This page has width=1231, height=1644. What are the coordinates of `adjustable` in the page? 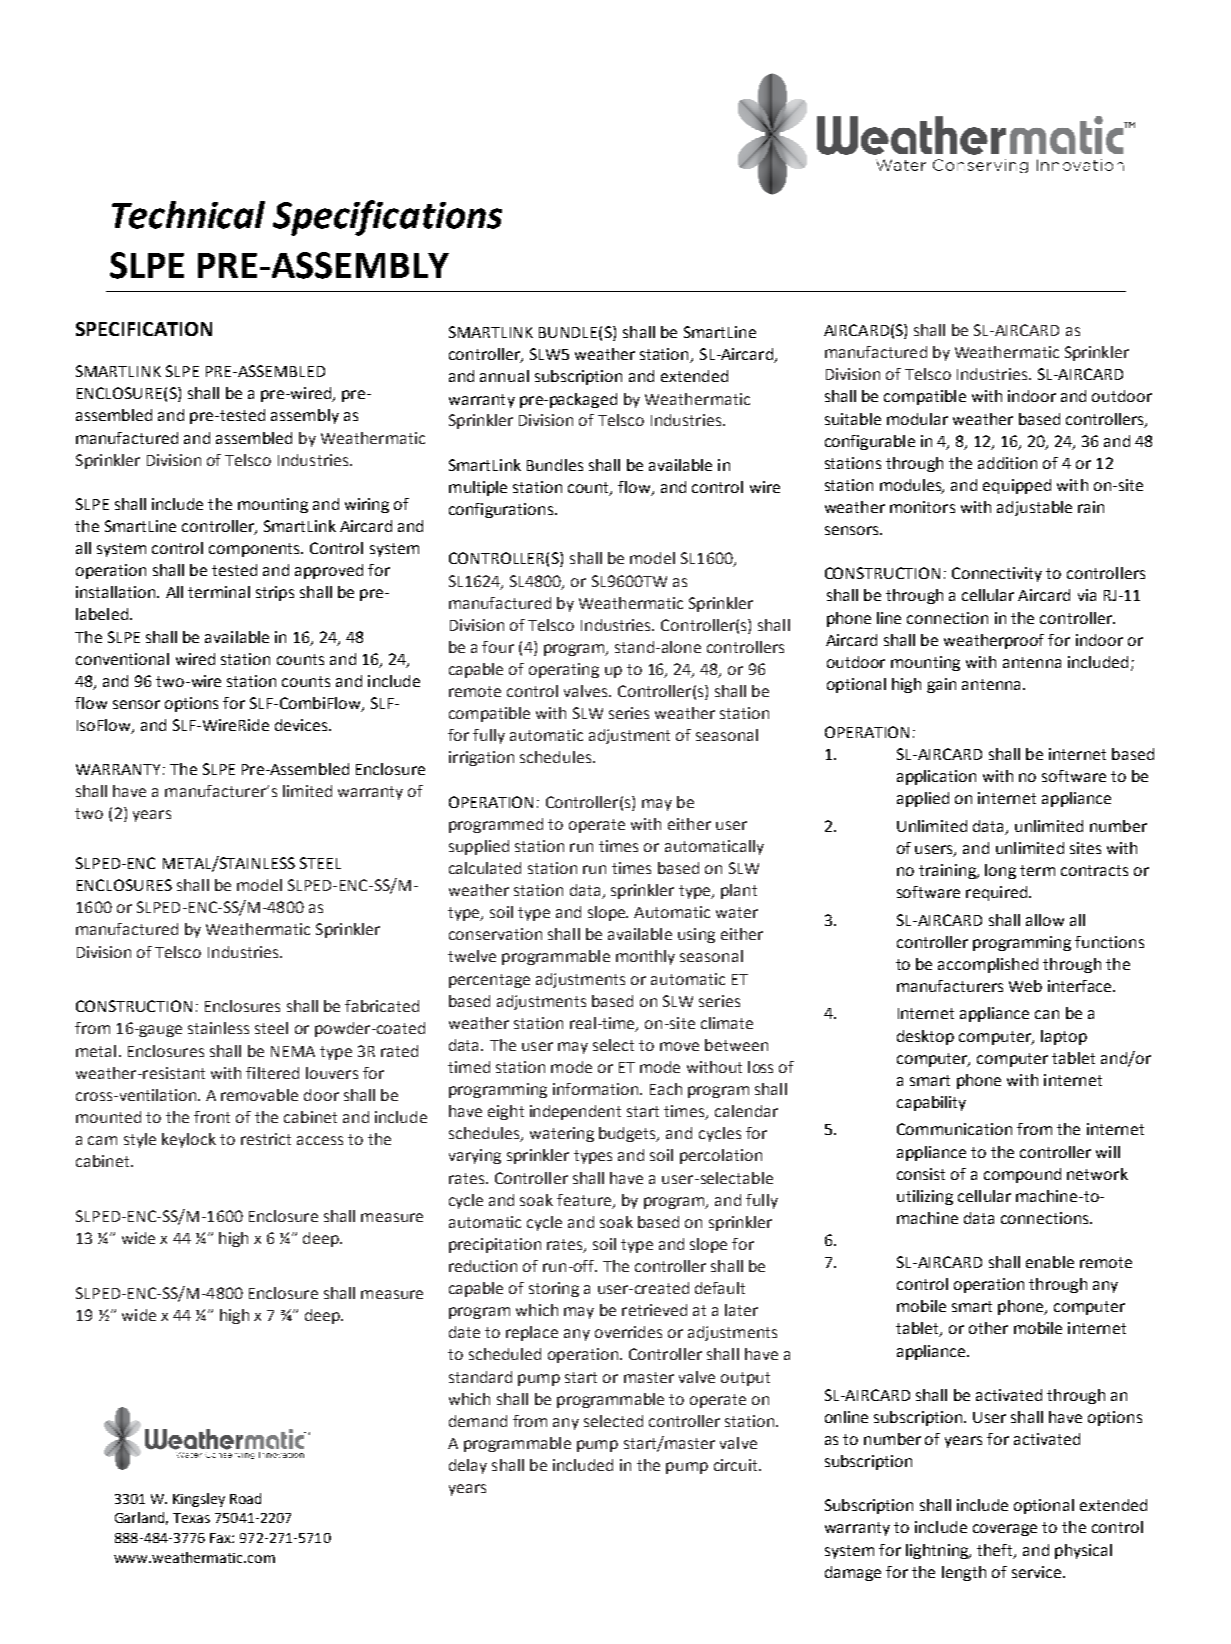 It's located at (1034, 508).
